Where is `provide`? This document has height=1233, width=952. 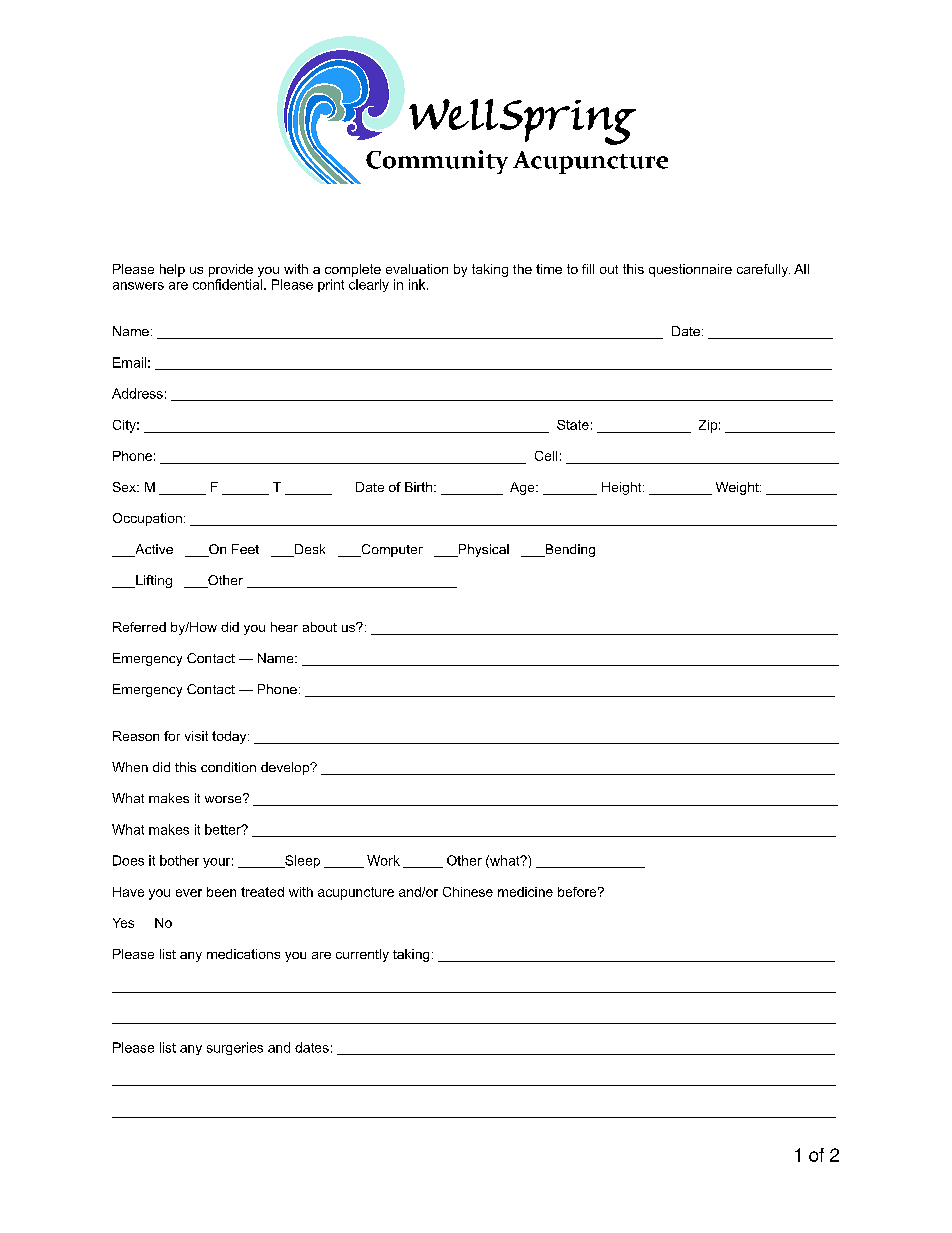
provide is located at coordinates (231, 270).
